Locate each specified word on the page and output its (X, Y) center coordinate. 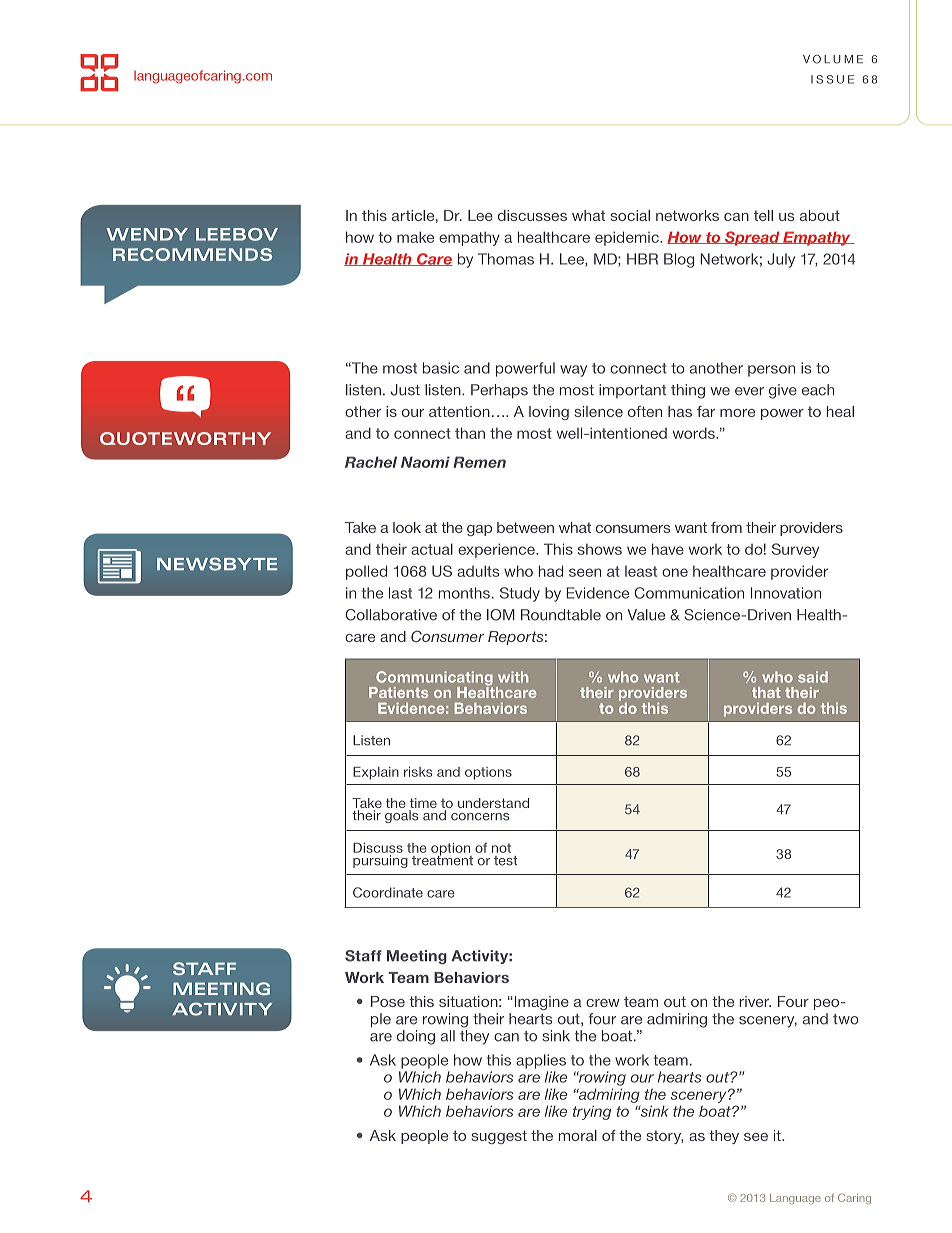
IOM (501, 615)
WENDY (147, 234)
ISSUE (832, 79)
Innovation (786, 593)
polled (366, 572)
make (415, 237)
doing (416, 1037)
